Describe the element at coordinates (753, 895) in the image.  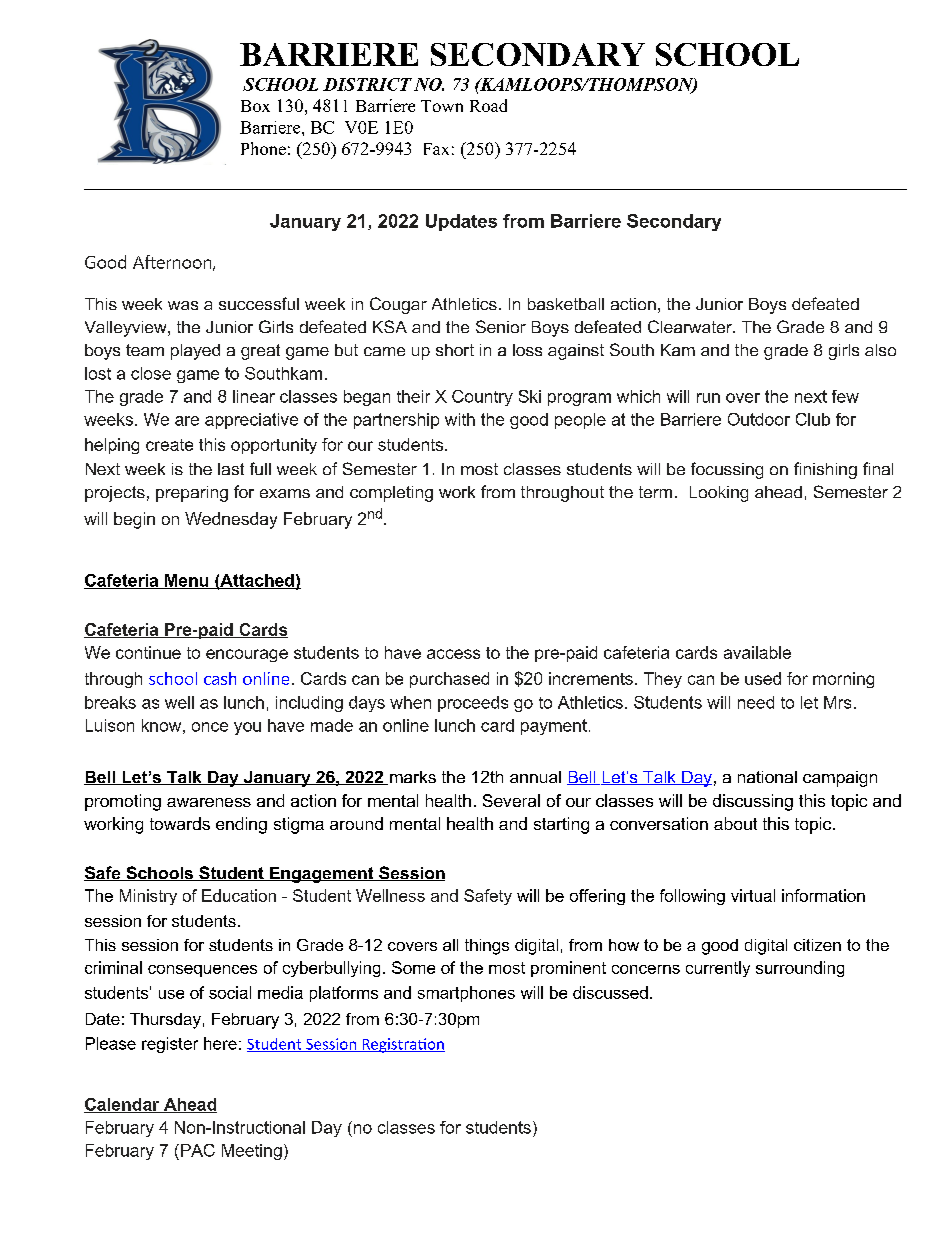
I see `virtual` at that location.
